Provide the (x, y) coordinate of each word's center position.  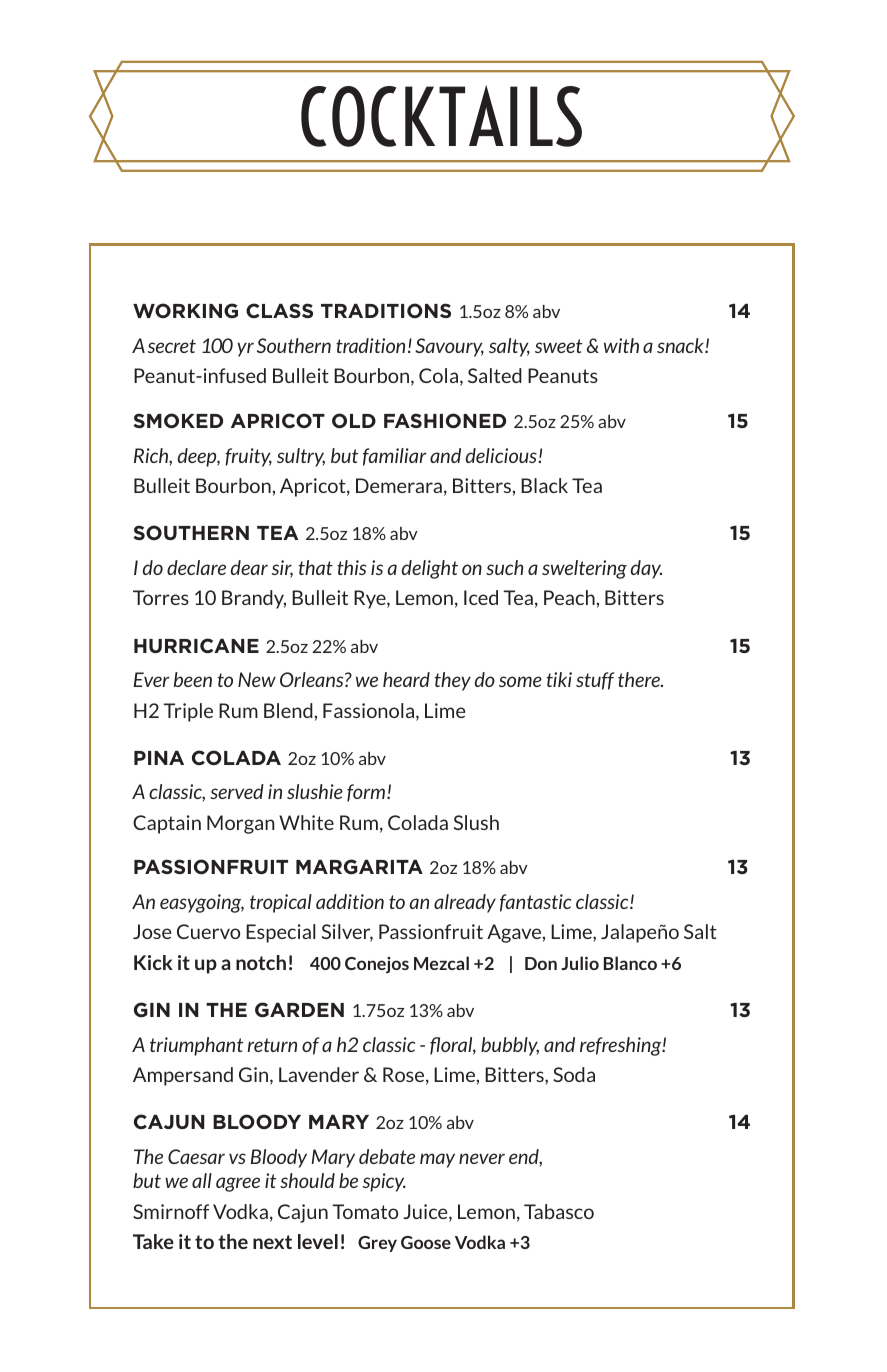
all (202, 1180)
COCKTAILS (441, 116)
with (621, 345)
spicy (384, 1182)
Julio (580, 963)
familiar (394, 457)
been (193, 679)
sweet (558, 346)
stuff (595, 681)
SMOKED (178, 420)
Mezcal (441, 963)
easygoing (202, 903)
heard (406, 679)
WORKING (185, 310)
